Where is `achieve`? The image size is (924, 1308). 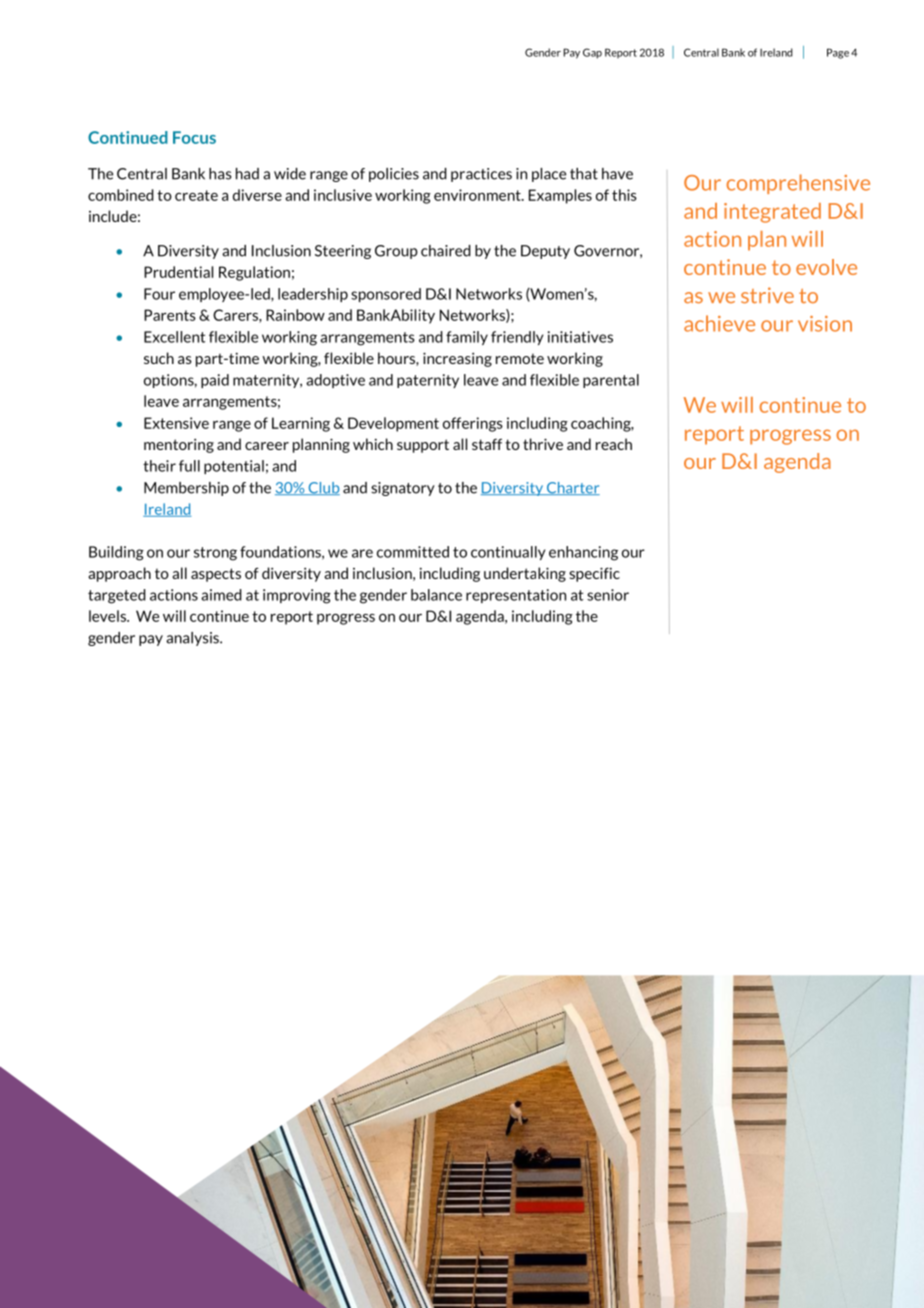 achieve is located at coordinates (719, 323).
